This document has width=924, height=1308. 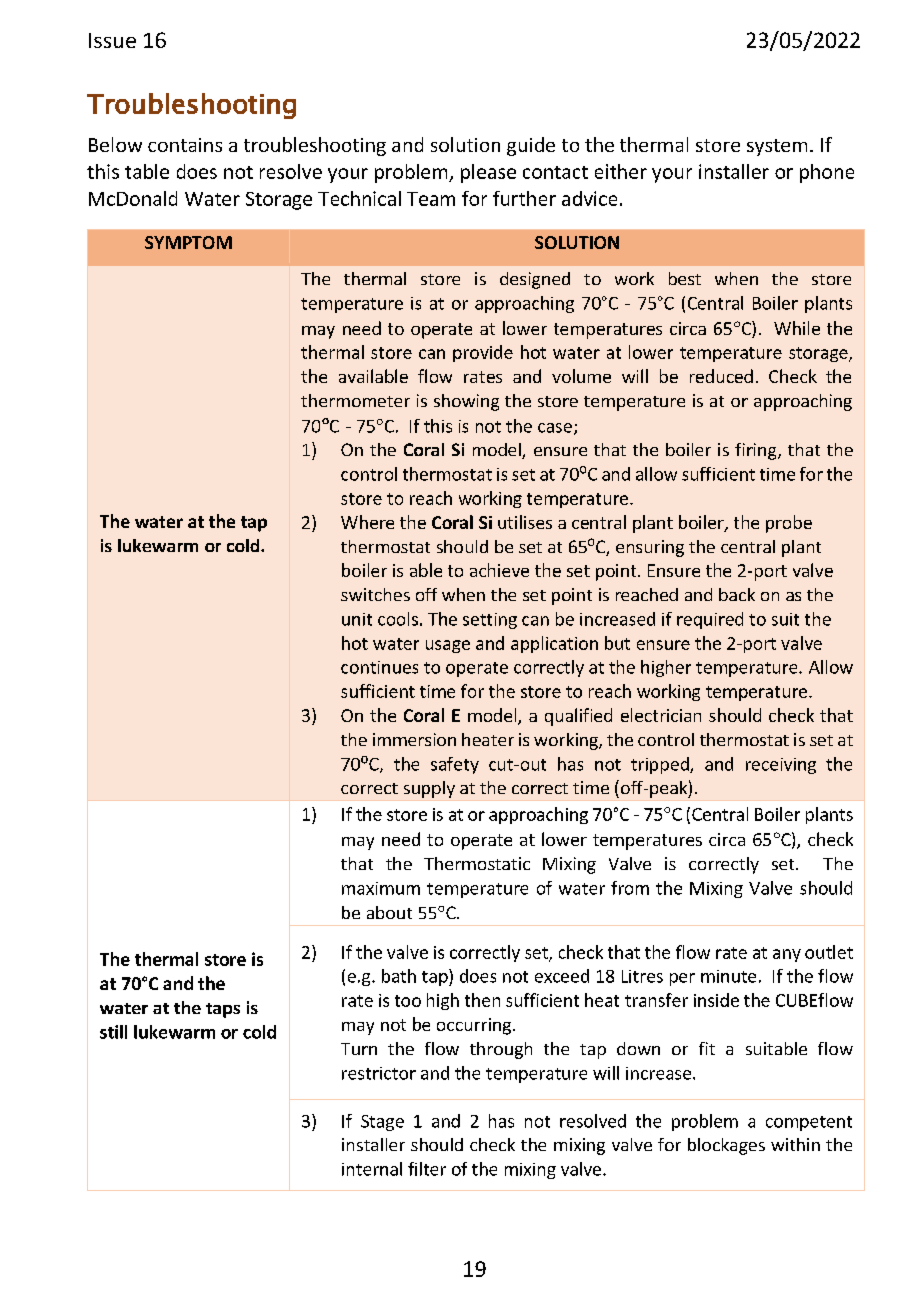 I want to click on guide, so click(x=531, y=146).
